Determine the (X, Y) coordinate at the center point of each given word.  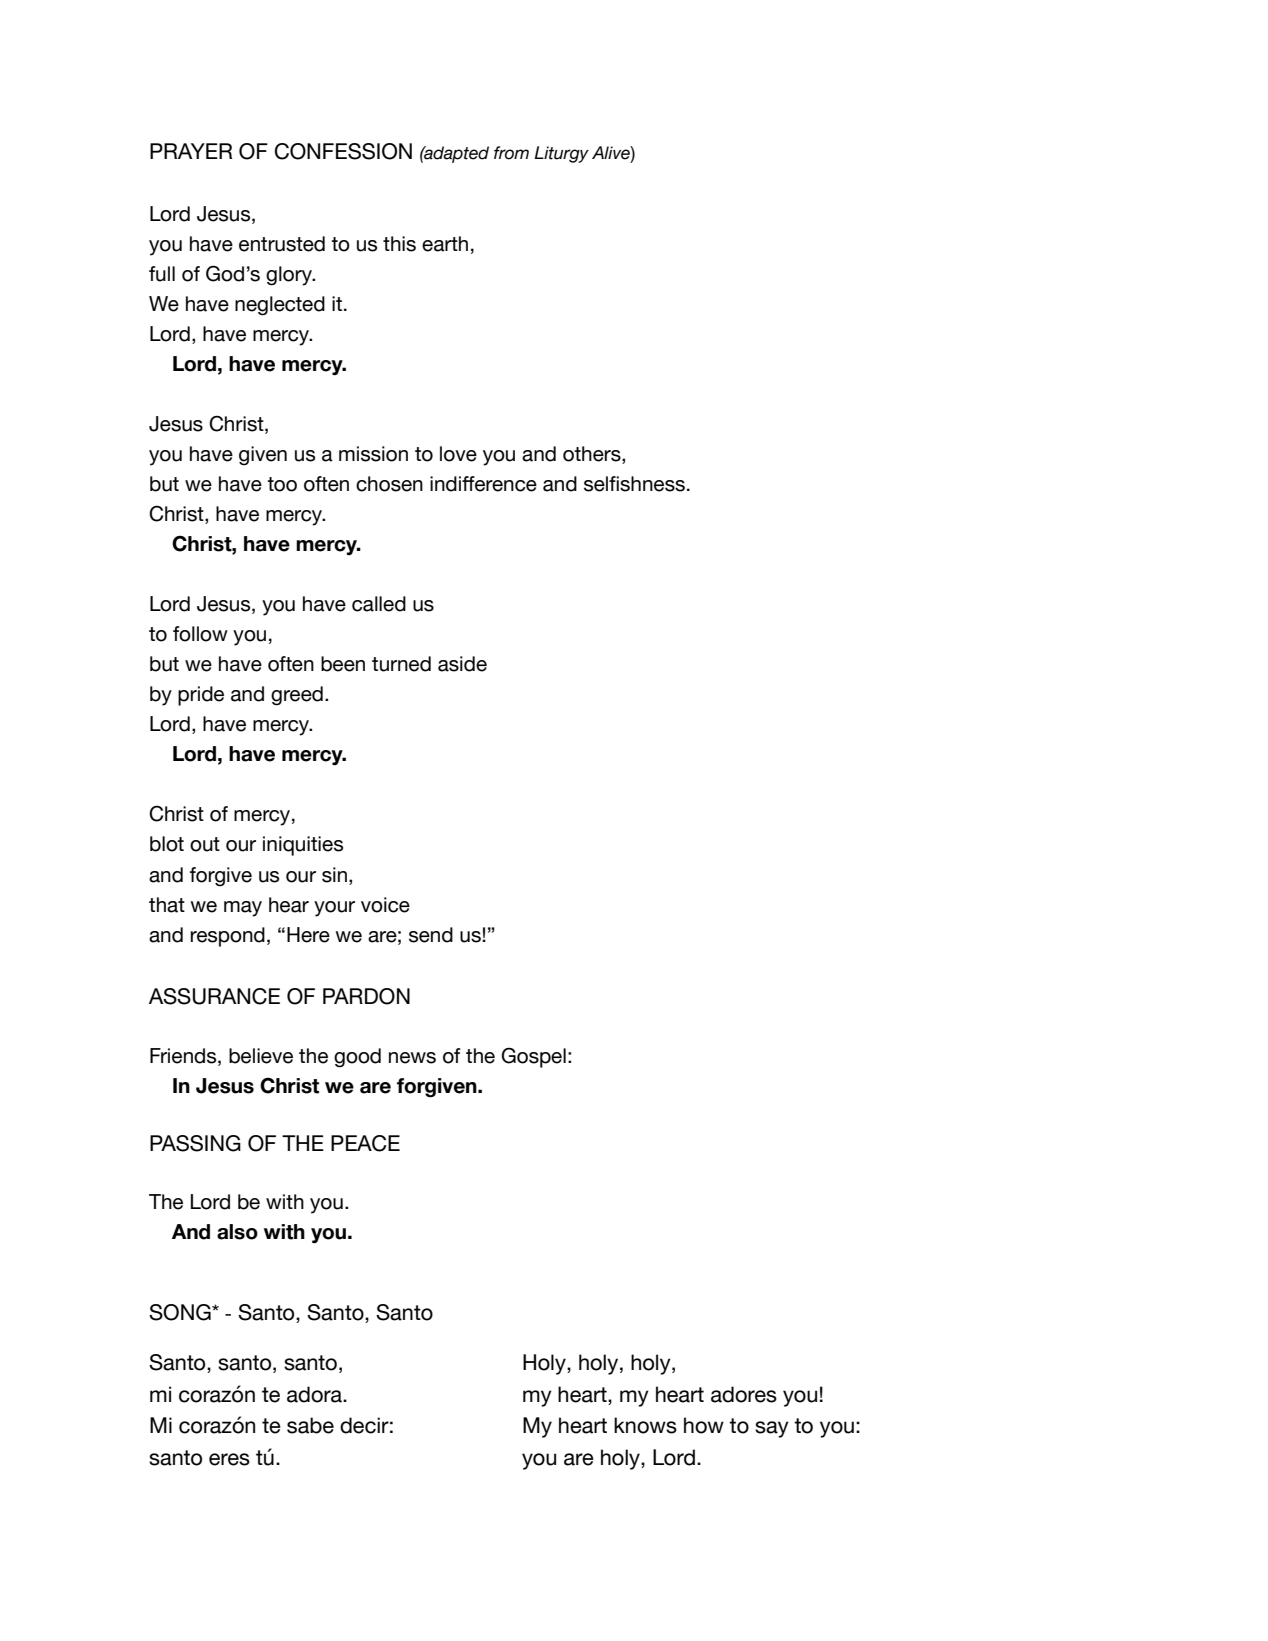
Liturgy (561, 154)
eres (229, 1459)
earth (445, 244)
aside (462, 664)
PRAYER (191, 151)
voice (385, 905)
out (205, 844)
